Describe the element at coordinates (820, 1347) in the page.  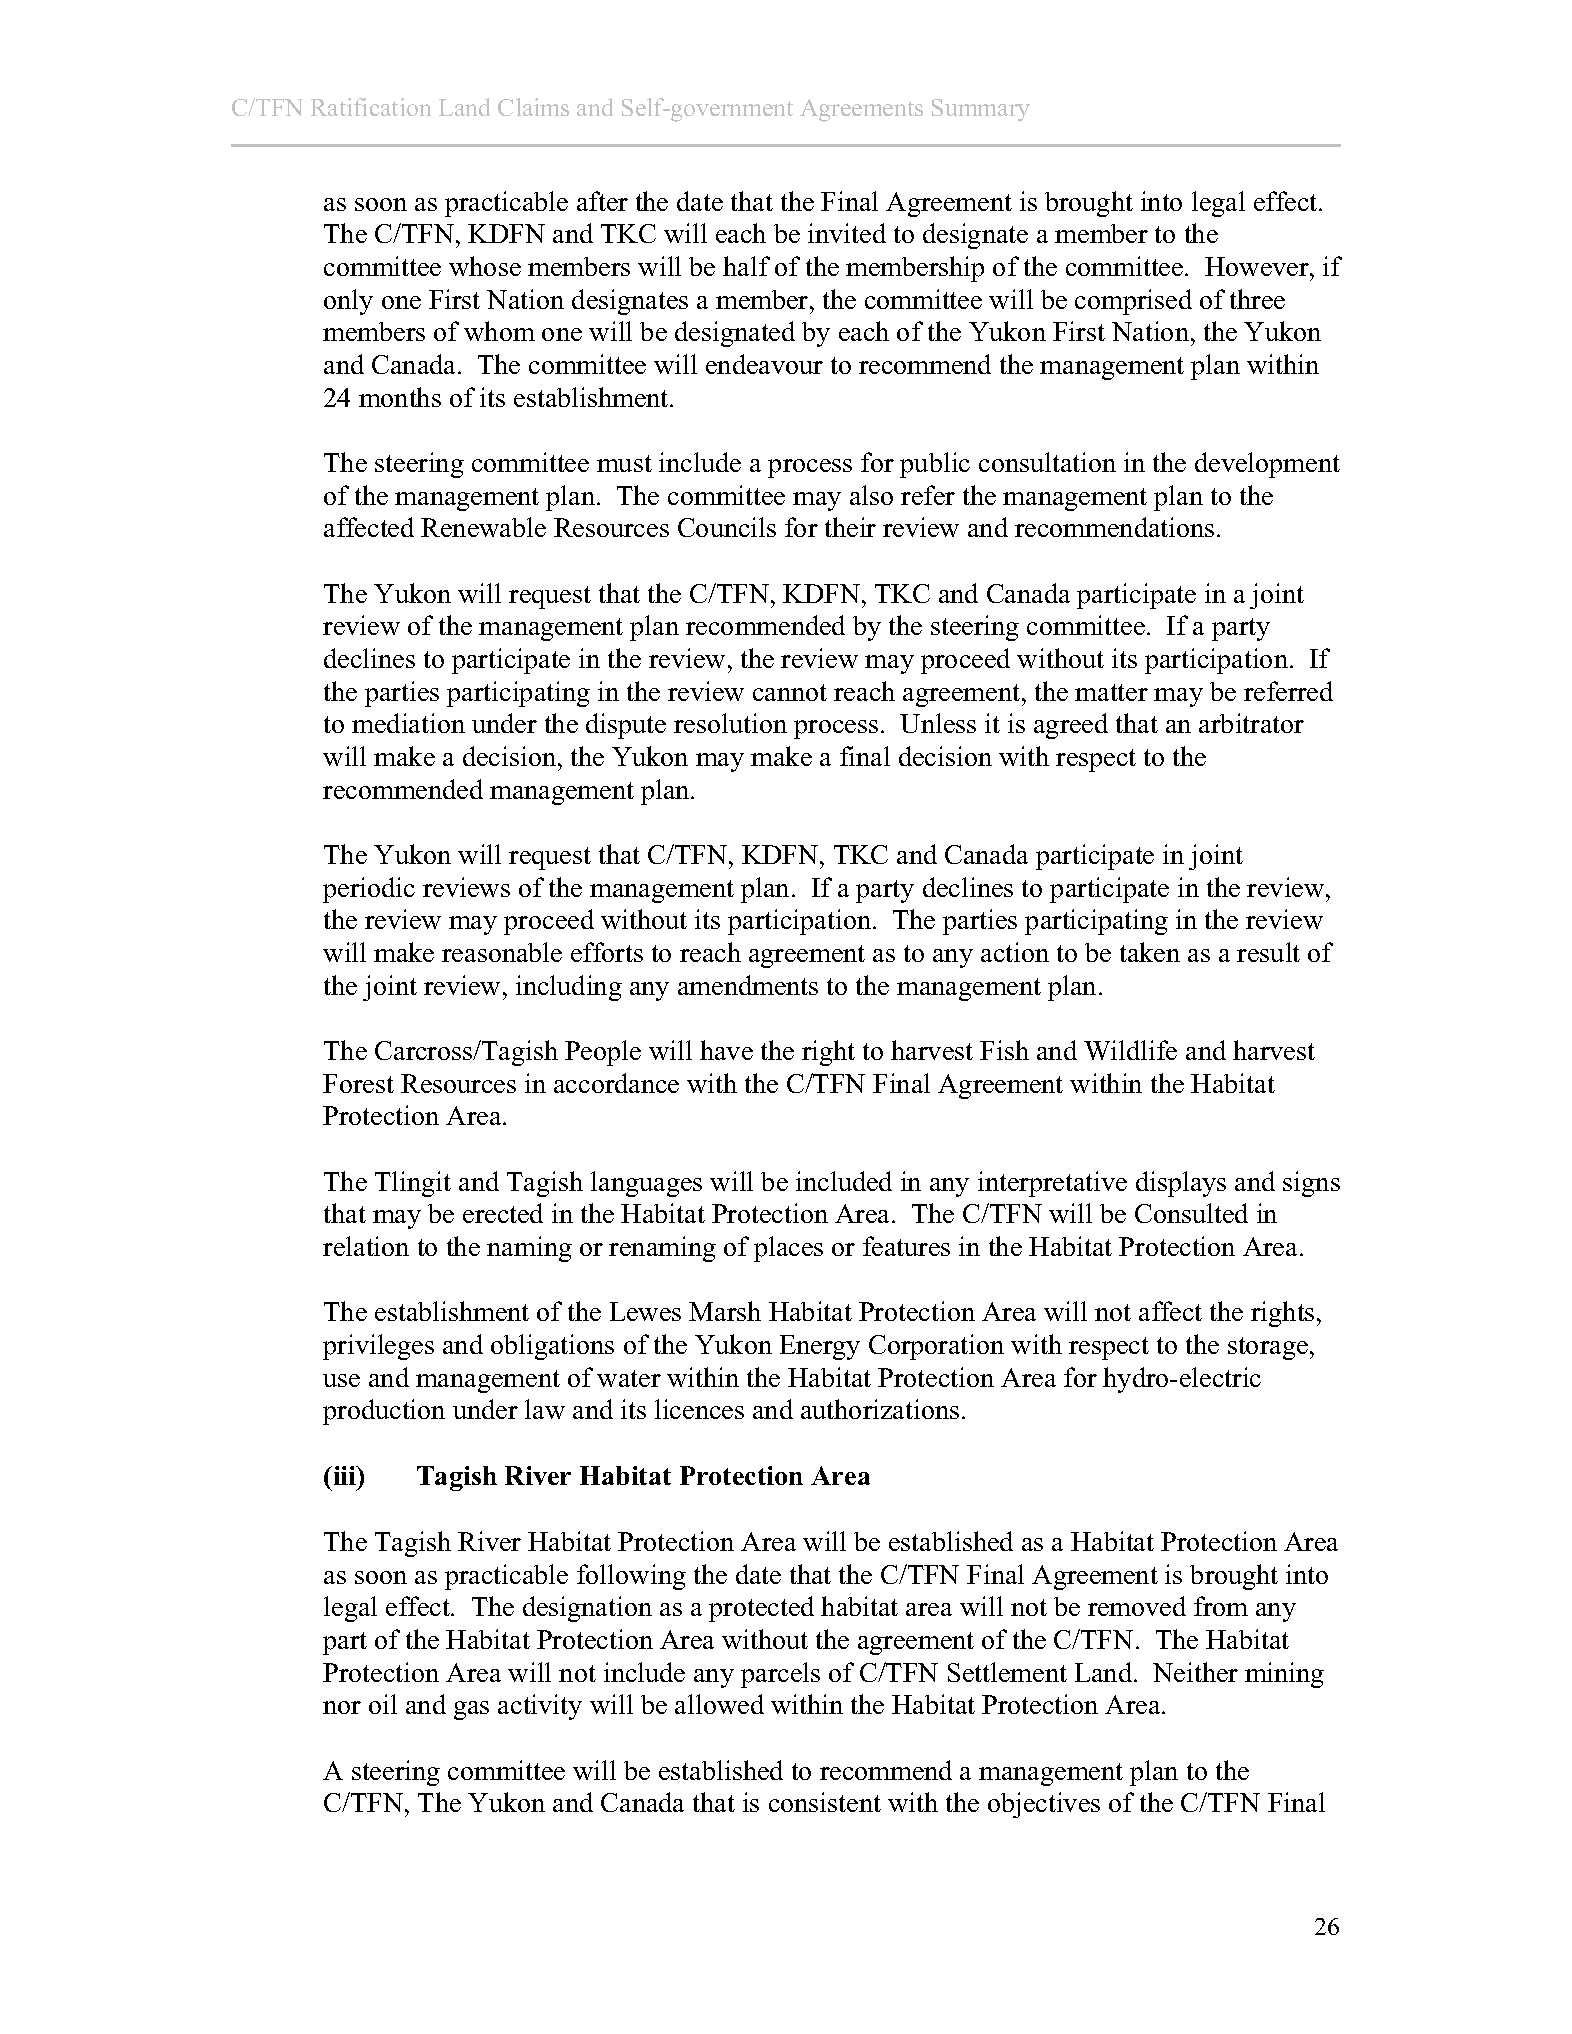
I see `Energy` at that location.
